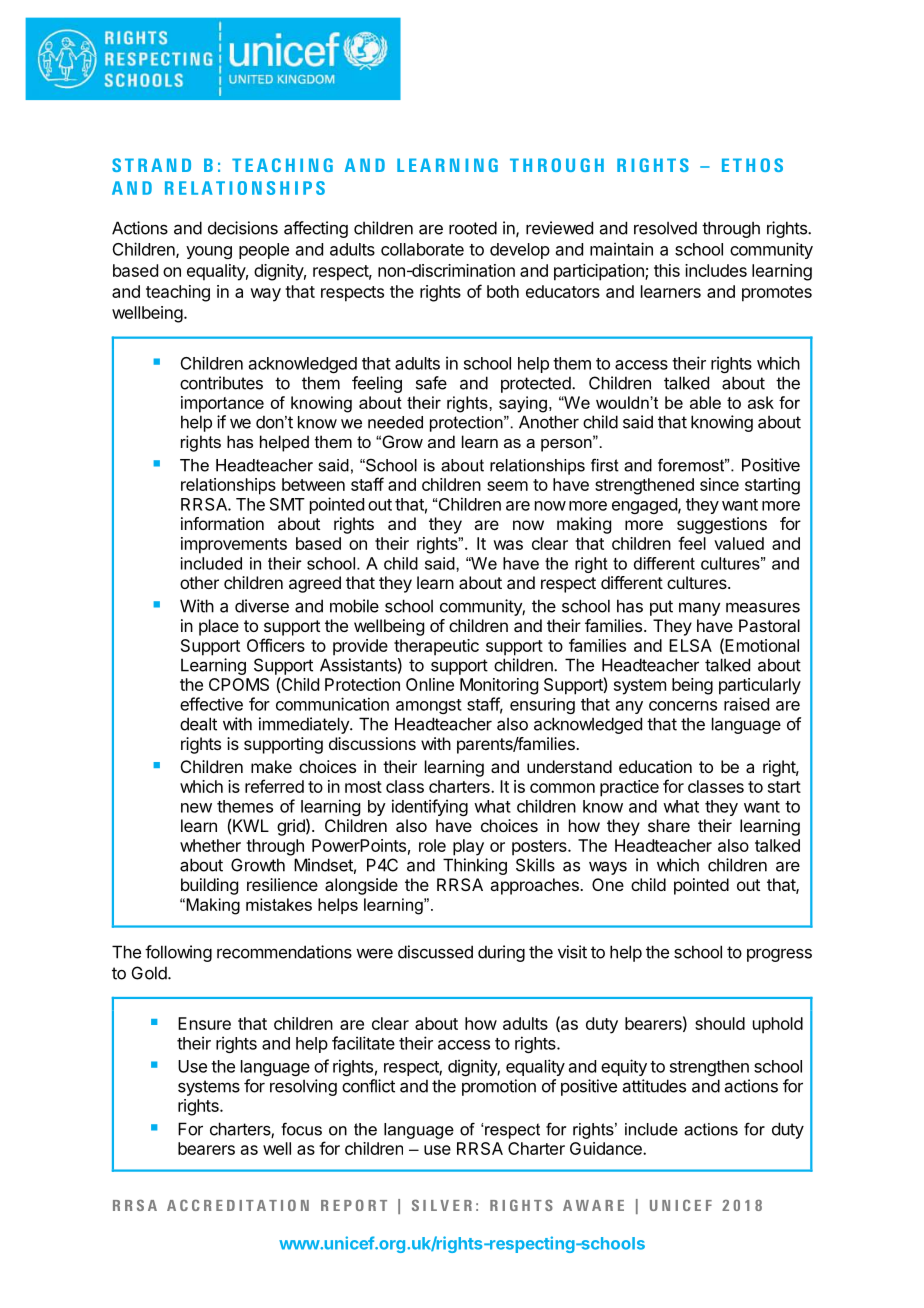 Image resolution: width=924 pixels, height=1308 pixels. What do you see at coordinates (211, 704) in the screenshot?
I see `effective` at bounding box center [211, 704].
